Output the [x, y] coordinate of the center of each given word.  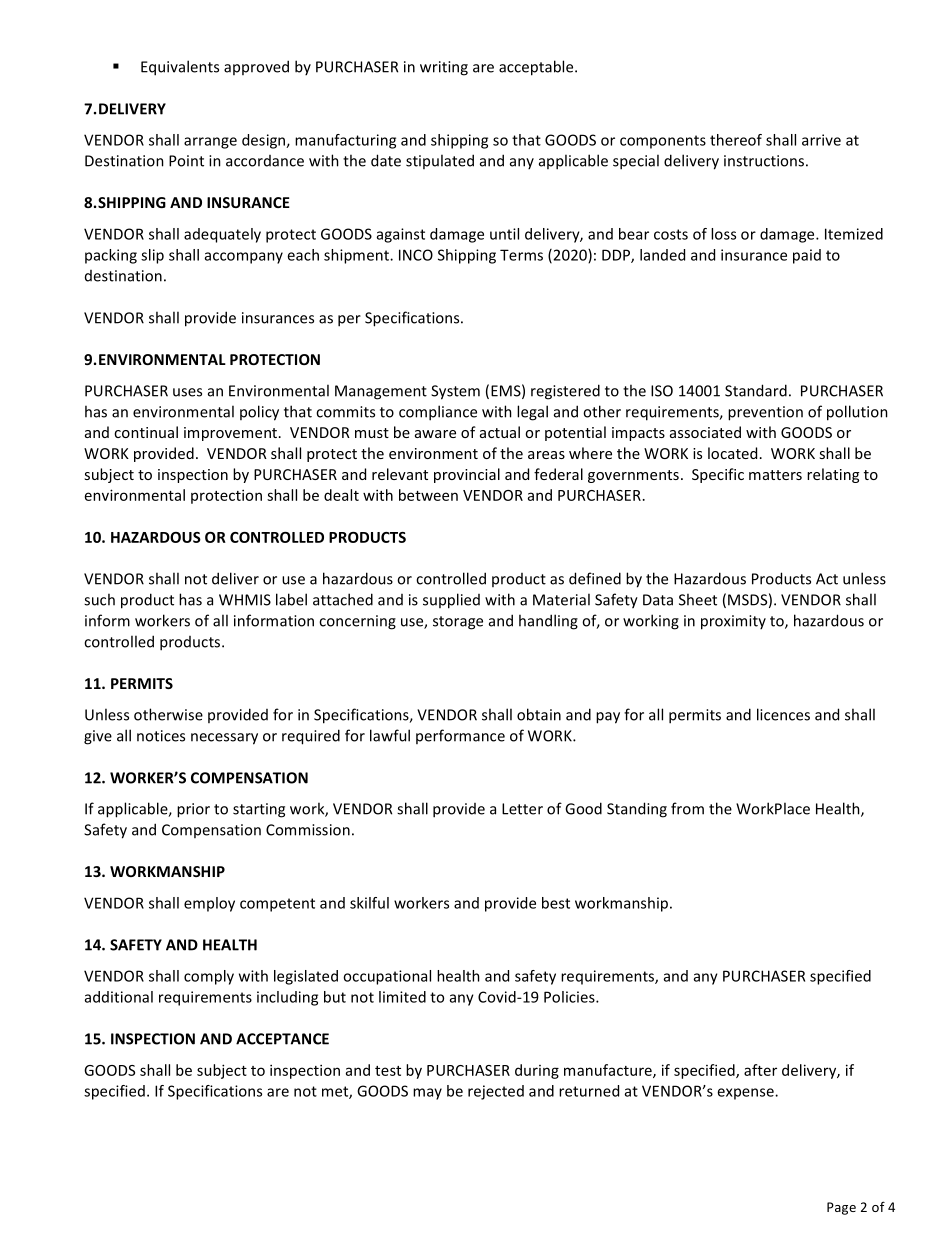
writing [444, 68]
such [99, 599]
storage [458, 623]
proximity [733, 622]
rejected [496, 1092]
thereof [736, 140]
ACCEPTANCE [282, 1039]
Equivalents [180, 68]
